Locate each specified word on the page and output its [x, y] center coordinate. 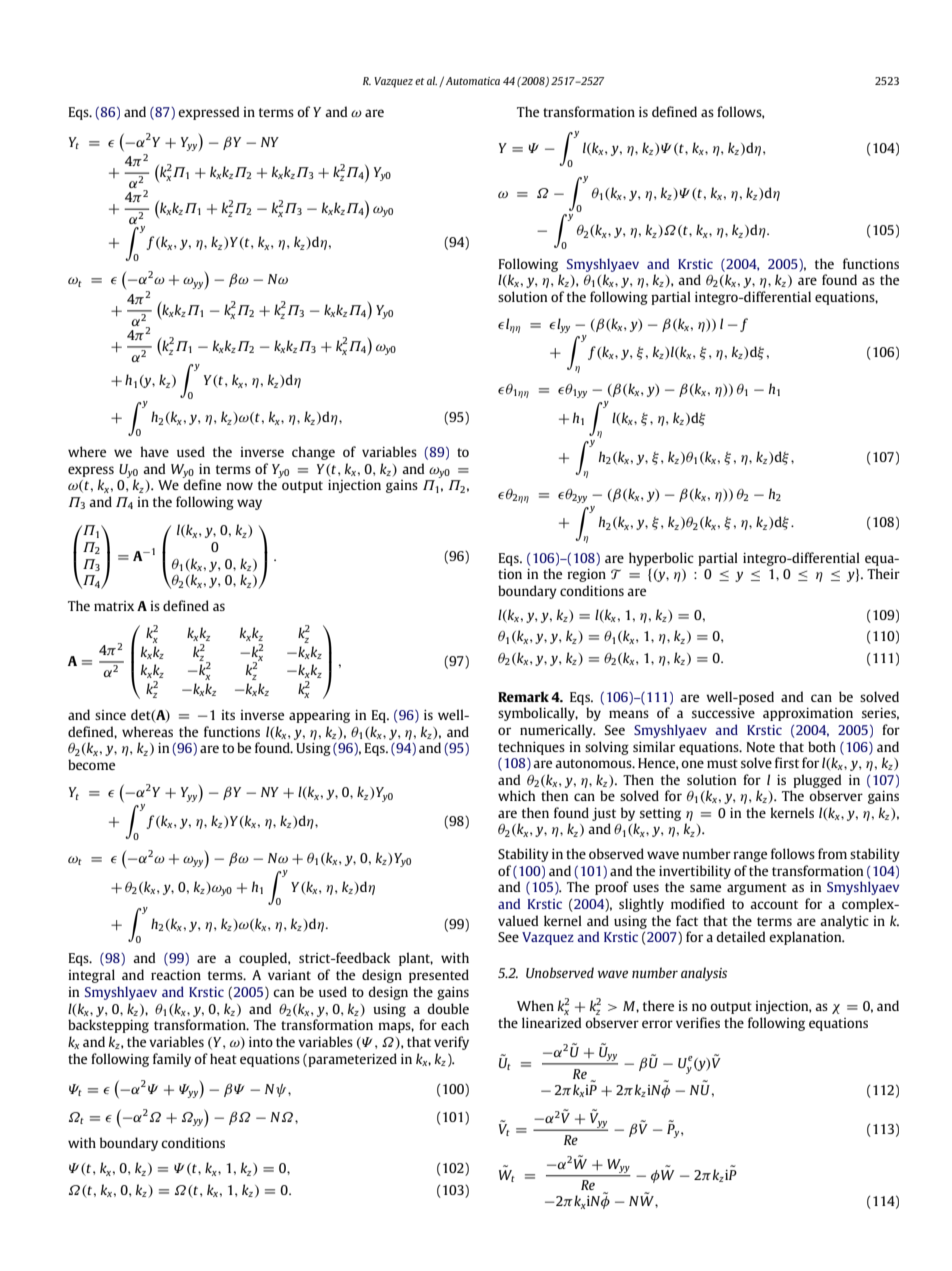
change [313, 453]
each [455, 1024]
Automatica [473, 81]
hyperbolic [661, 559]
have [154, 451]
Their [883, 573]
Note [761, 747]
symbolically [538, 714]
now [239, 486]
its [228, 715]
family [172, 1060]
